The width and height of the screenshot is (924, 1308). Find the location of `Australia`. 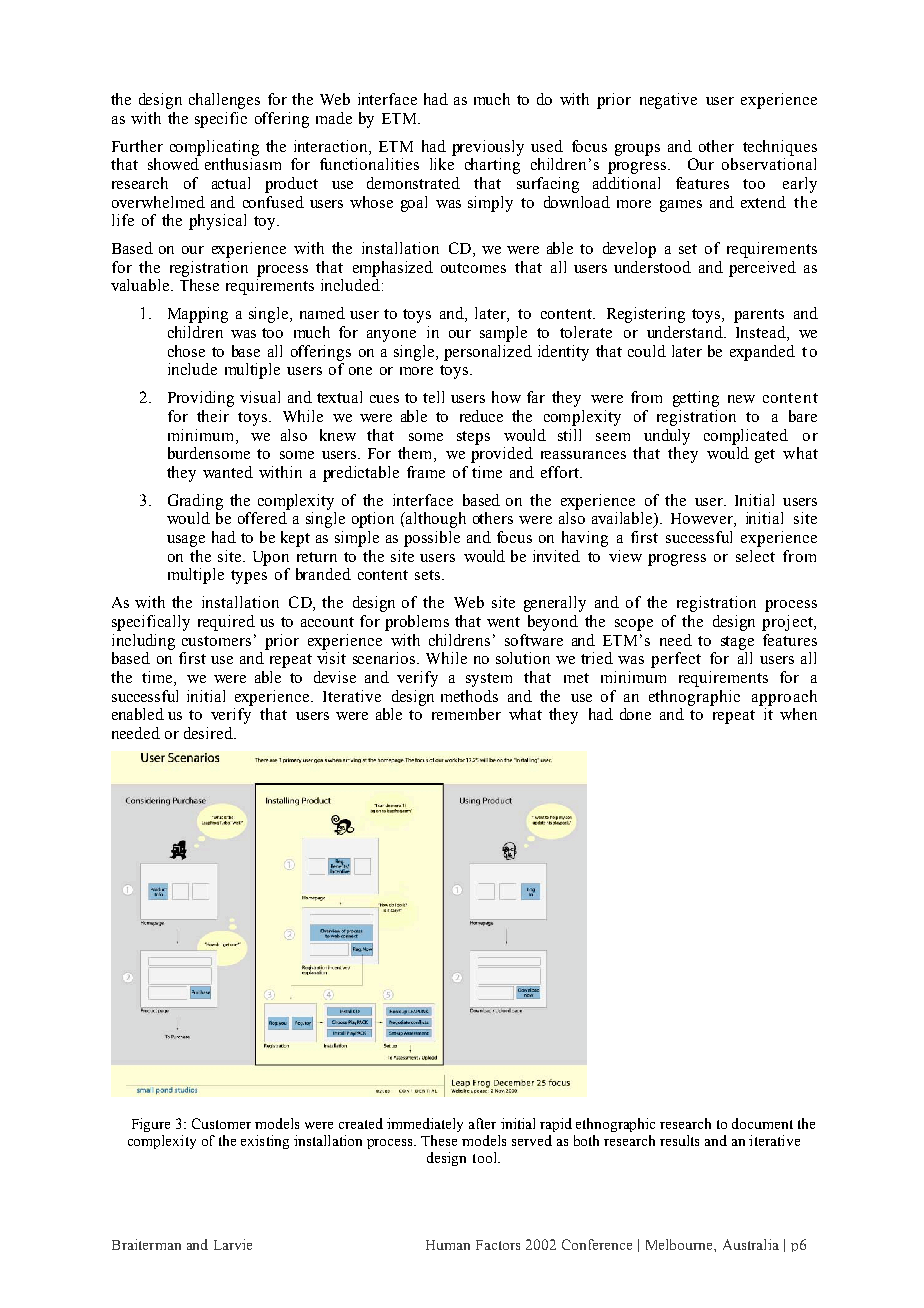

Australia is located at coordinates (751, 1244).
